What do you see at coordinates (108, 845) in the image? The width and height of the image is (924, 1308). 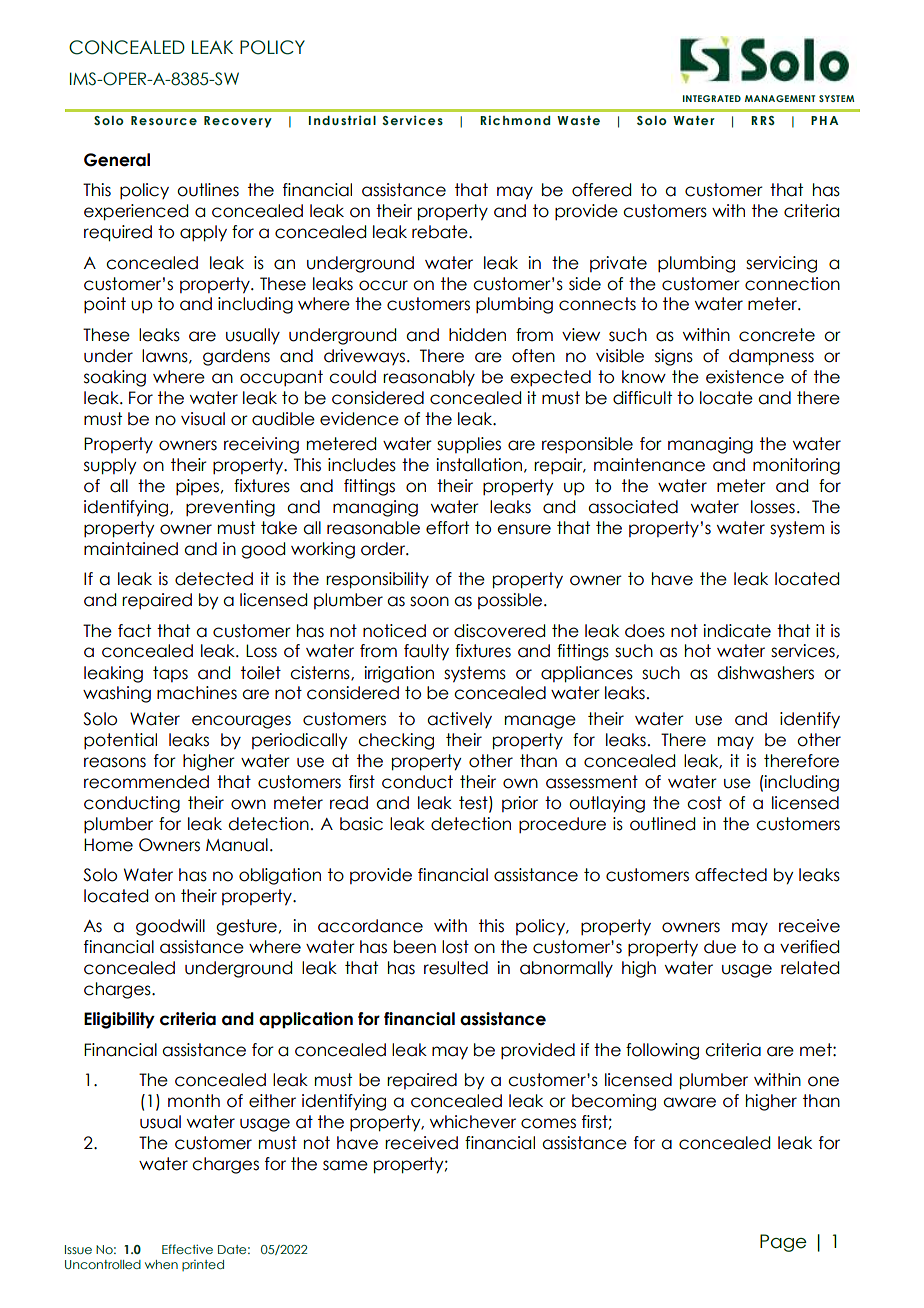 I see `Home` at bounding box center [108, 845].
